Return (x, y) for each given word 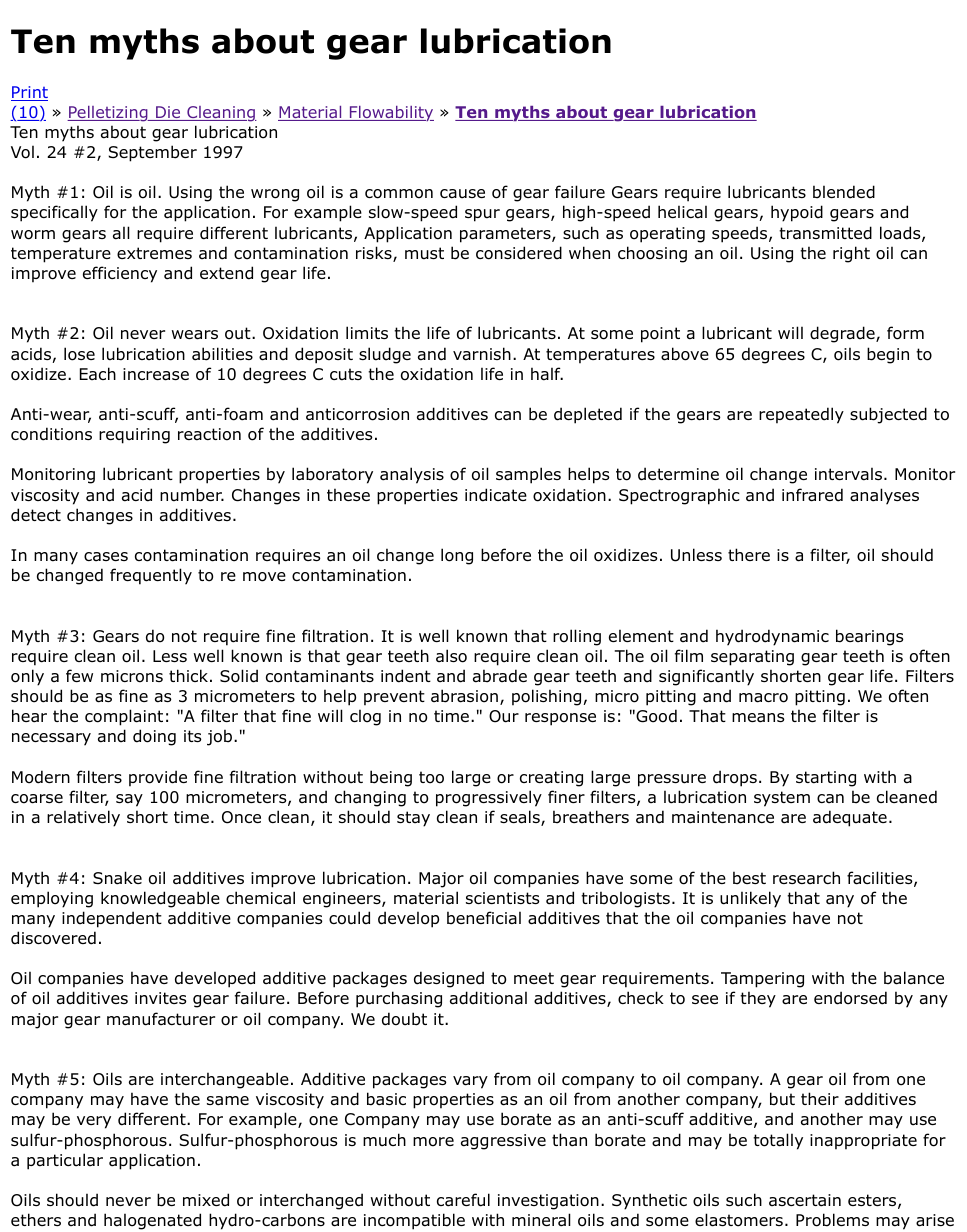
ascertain (805, 1200)
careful (463, 1200)
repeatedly (801, 415)
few (79, 675)
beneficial (484, 918)
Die (168, 113)
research (806, 877)
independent (112, 919)
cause (462, 194)
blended (844, 192)
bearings (870, 637)
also (451, 656)
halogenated (152, 1221)
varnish (482, 354)
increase (156, 374)
